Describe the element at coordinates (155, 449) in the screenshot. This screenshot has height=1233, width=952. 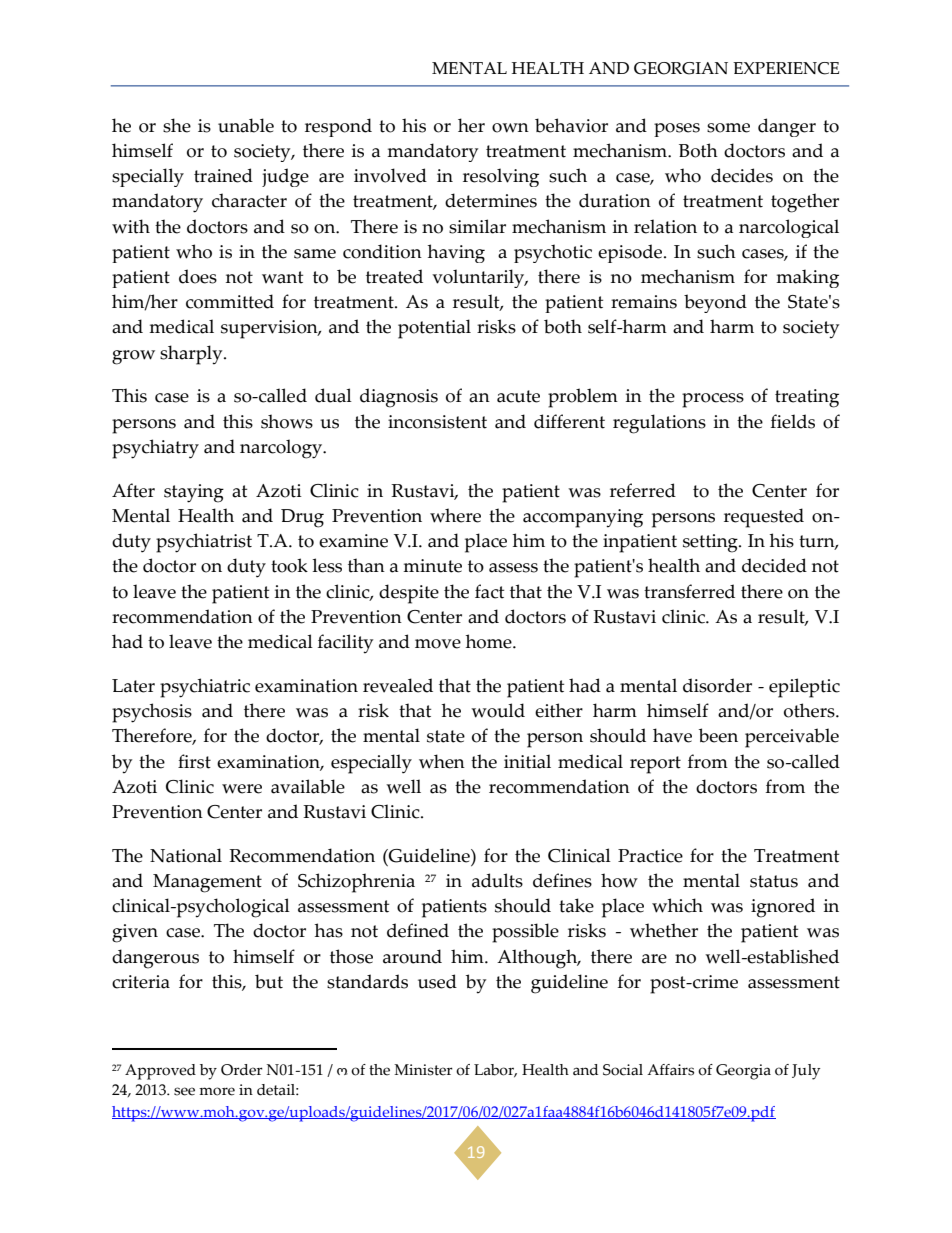
I see `psychiatry` at that location.
